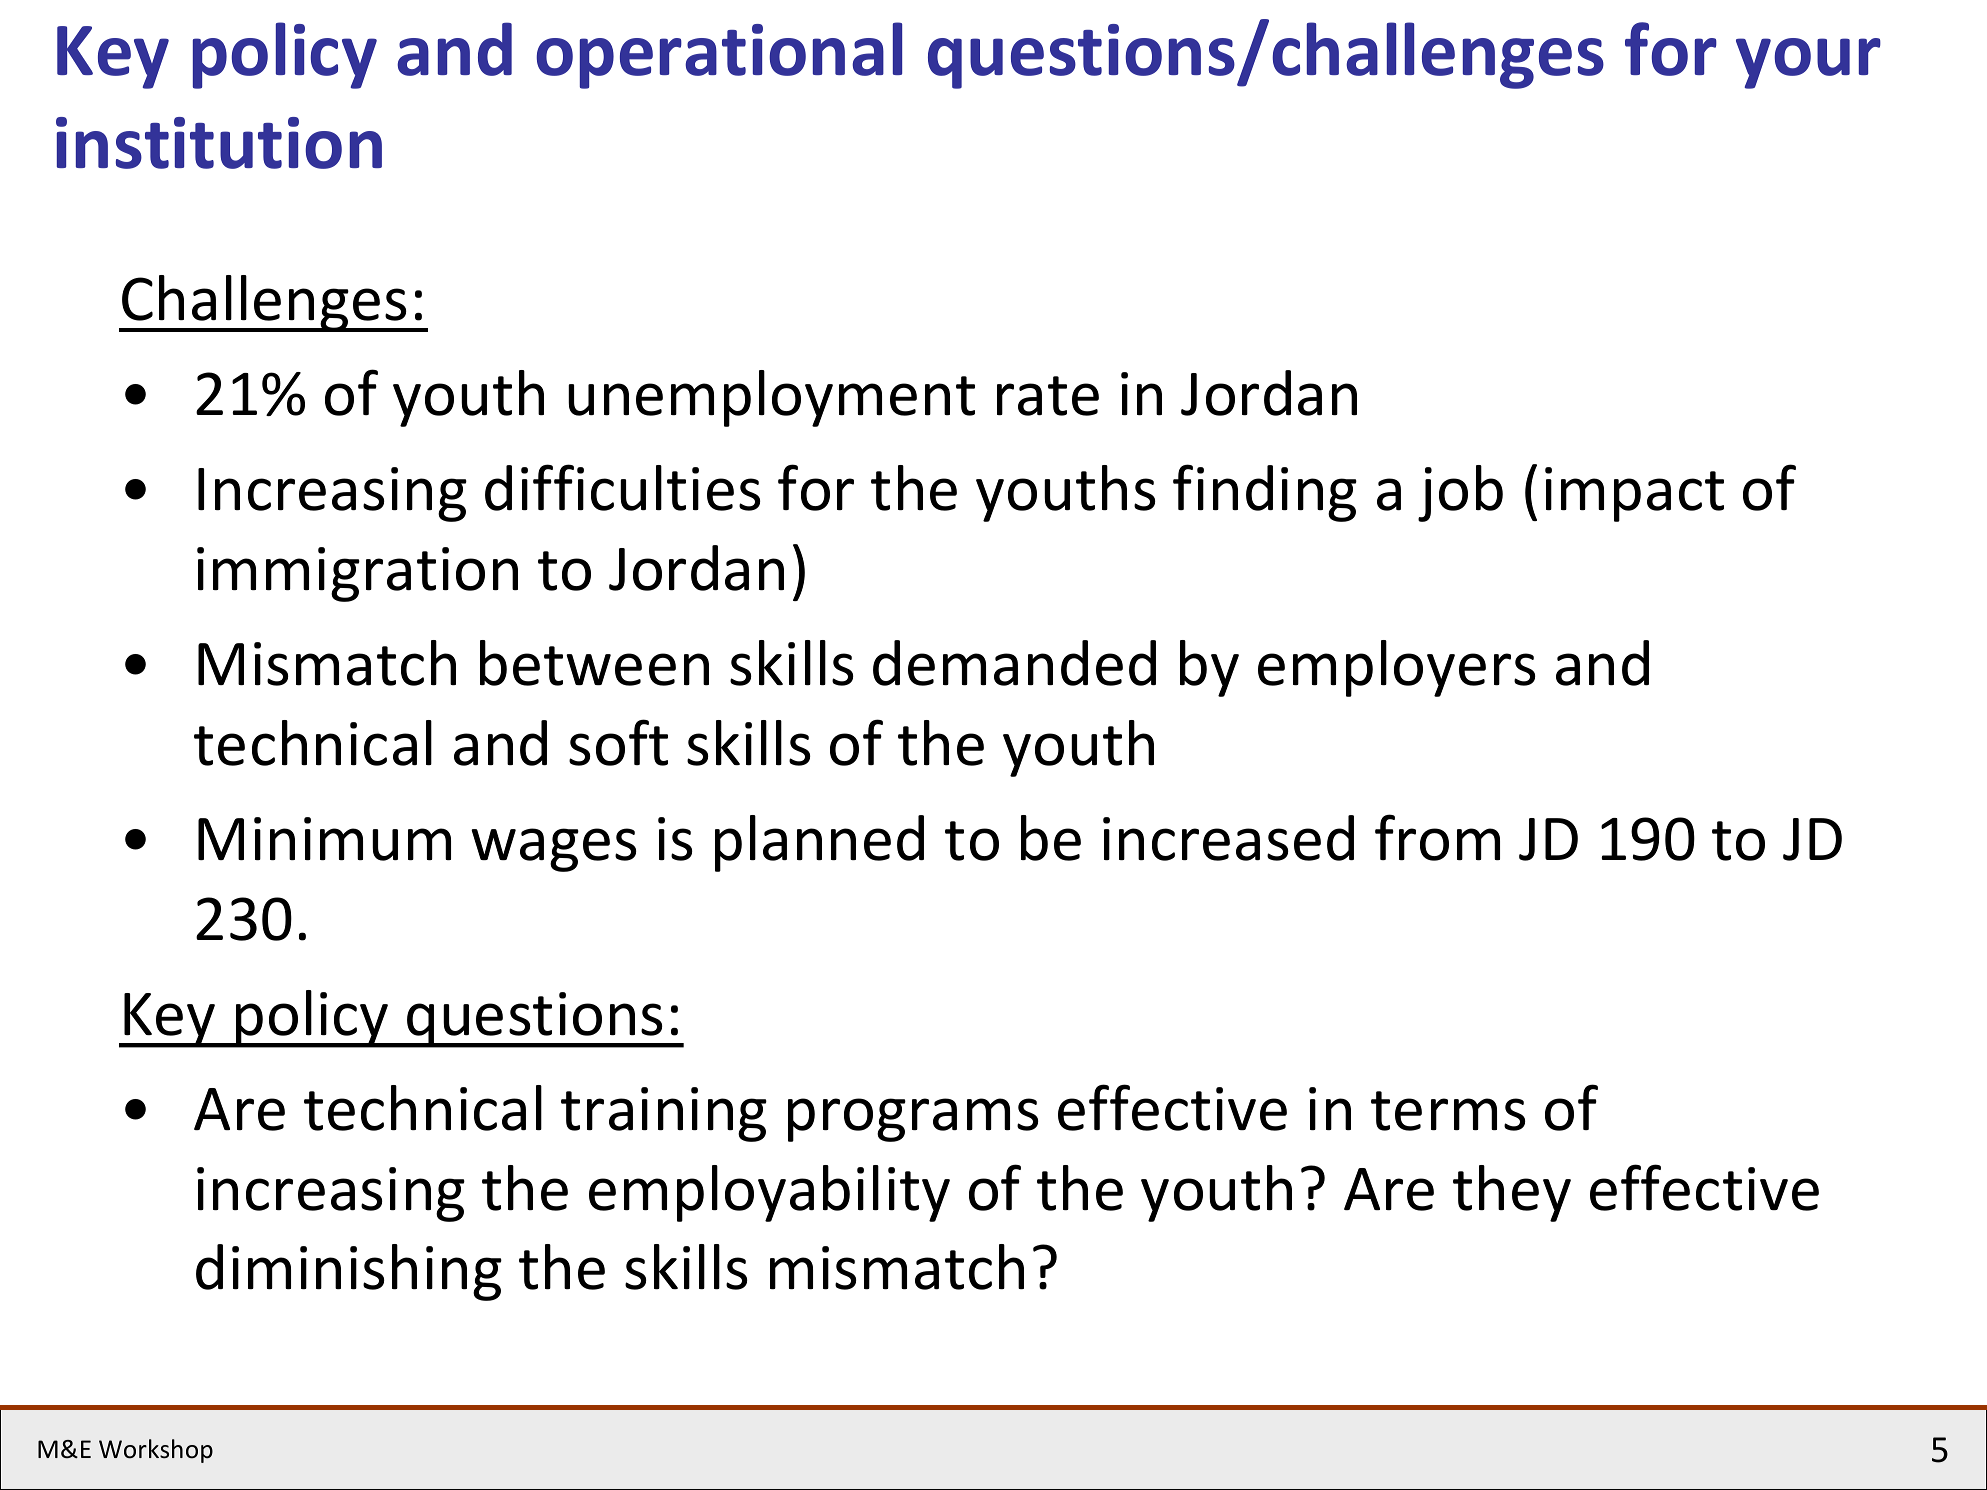 This image has width=1987, height=1490. I want to click on institution, so click(219, 143).
